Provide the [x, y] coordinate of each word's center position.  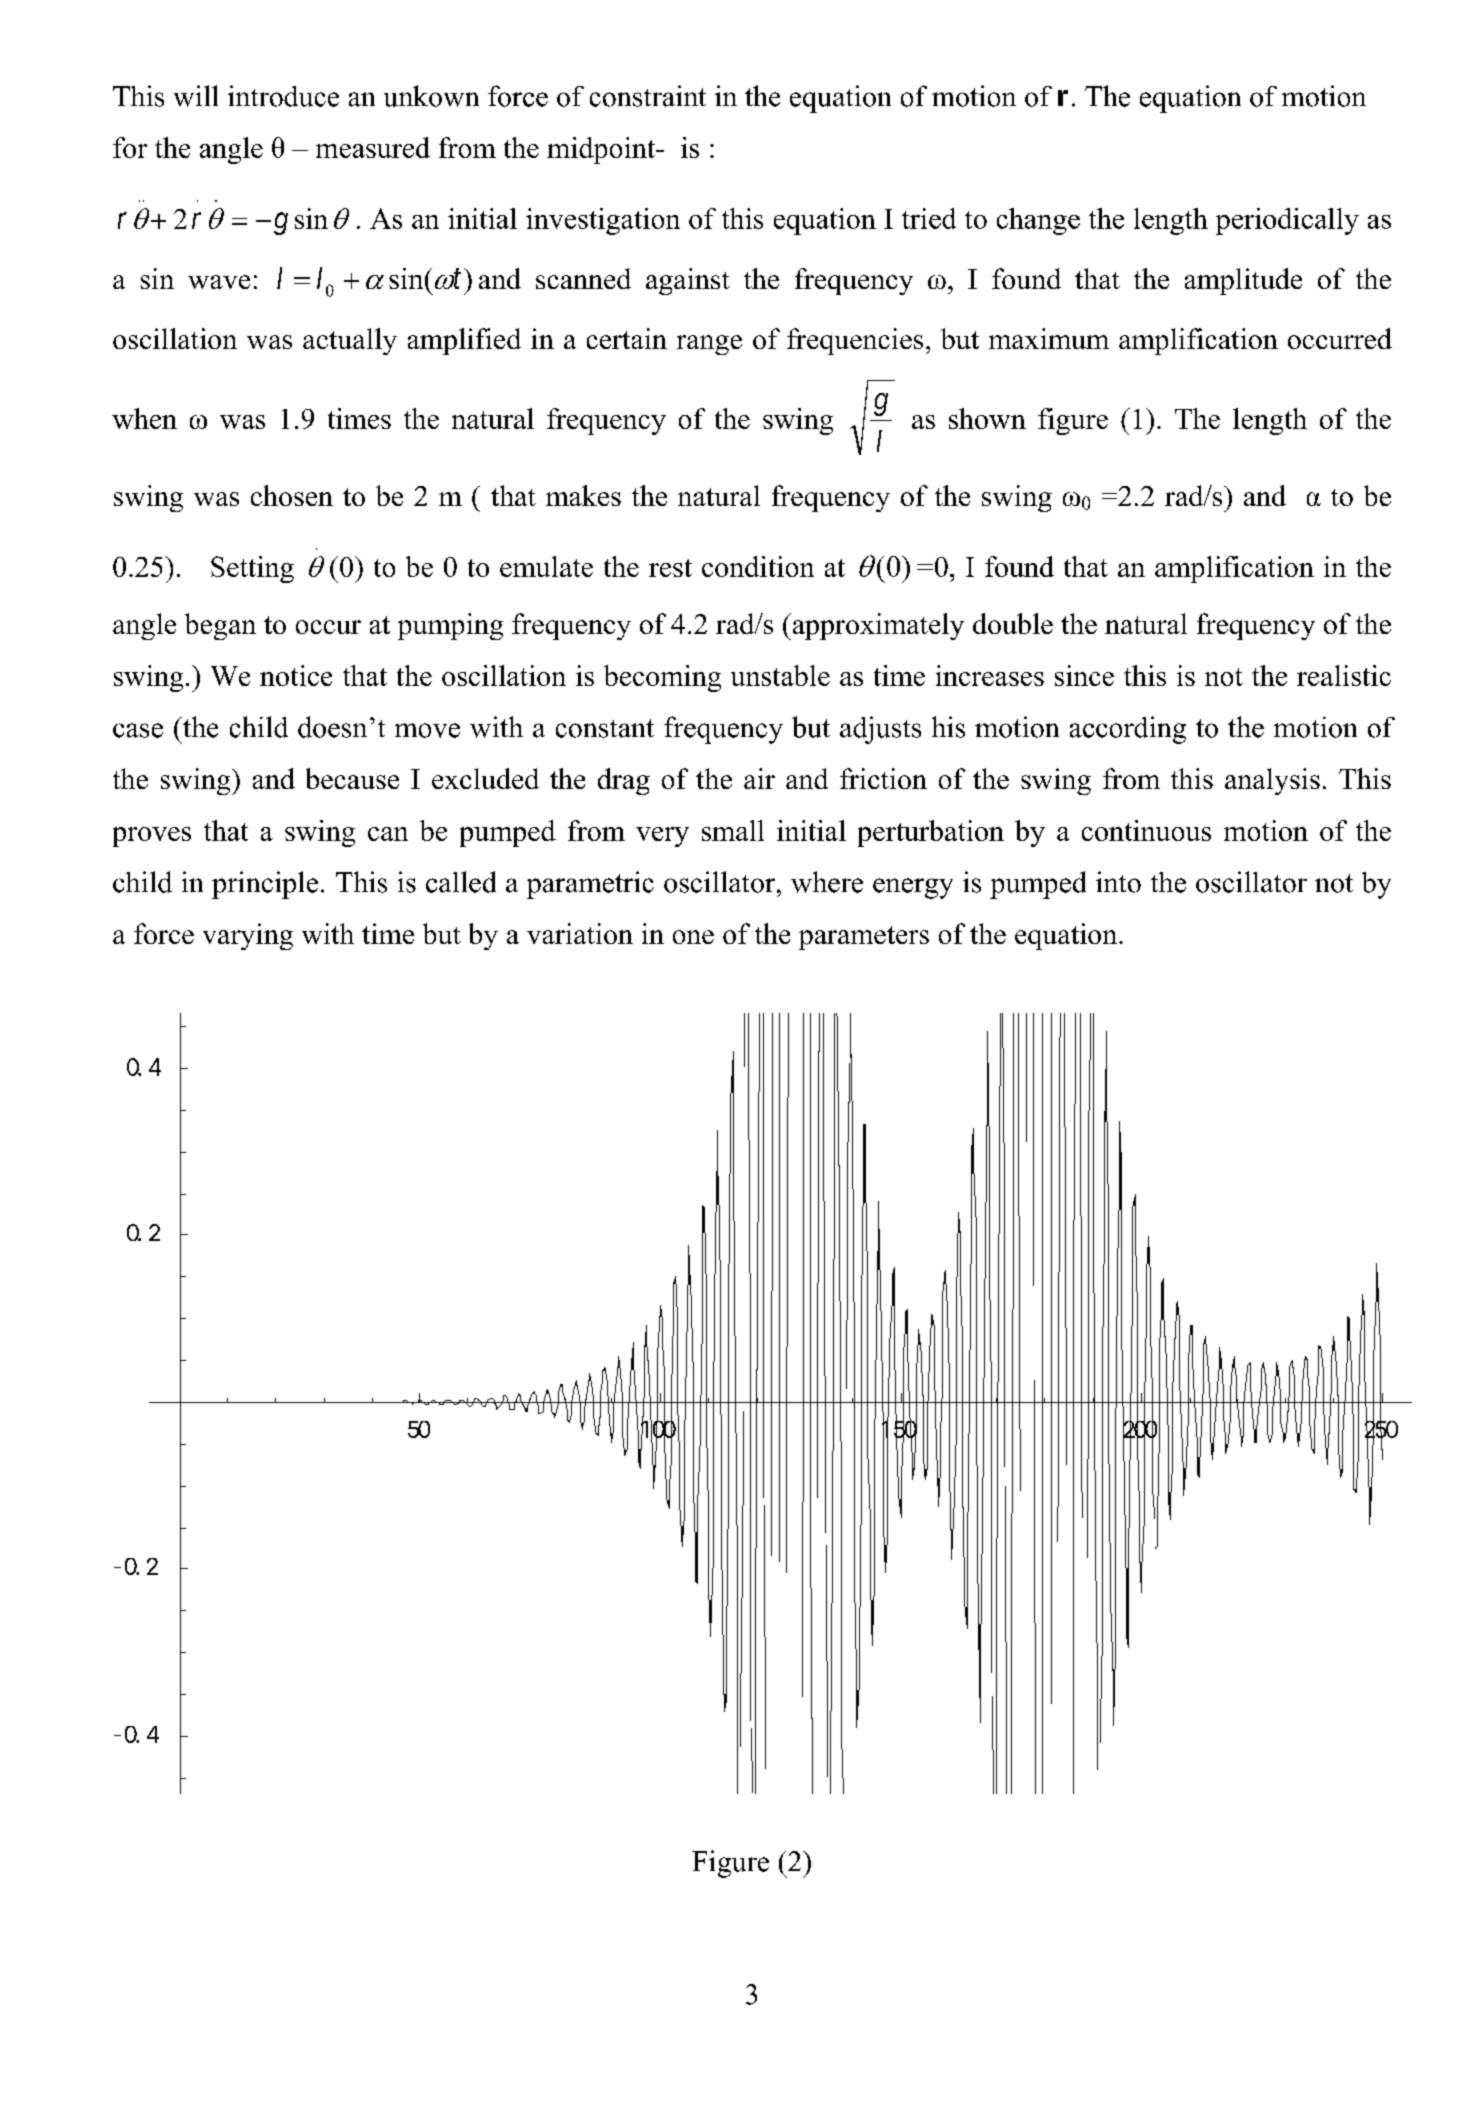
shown [987, 418]
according [1128, 730]
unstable [780, 675]
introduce [283, 96]
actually [350, 341]
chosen [292, 495]
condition [758, 566]
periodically [1287, 221]
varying [248, 936]
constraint [648, 96]
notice [296, 675]
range [709, 345]
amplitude [1243, 281]
